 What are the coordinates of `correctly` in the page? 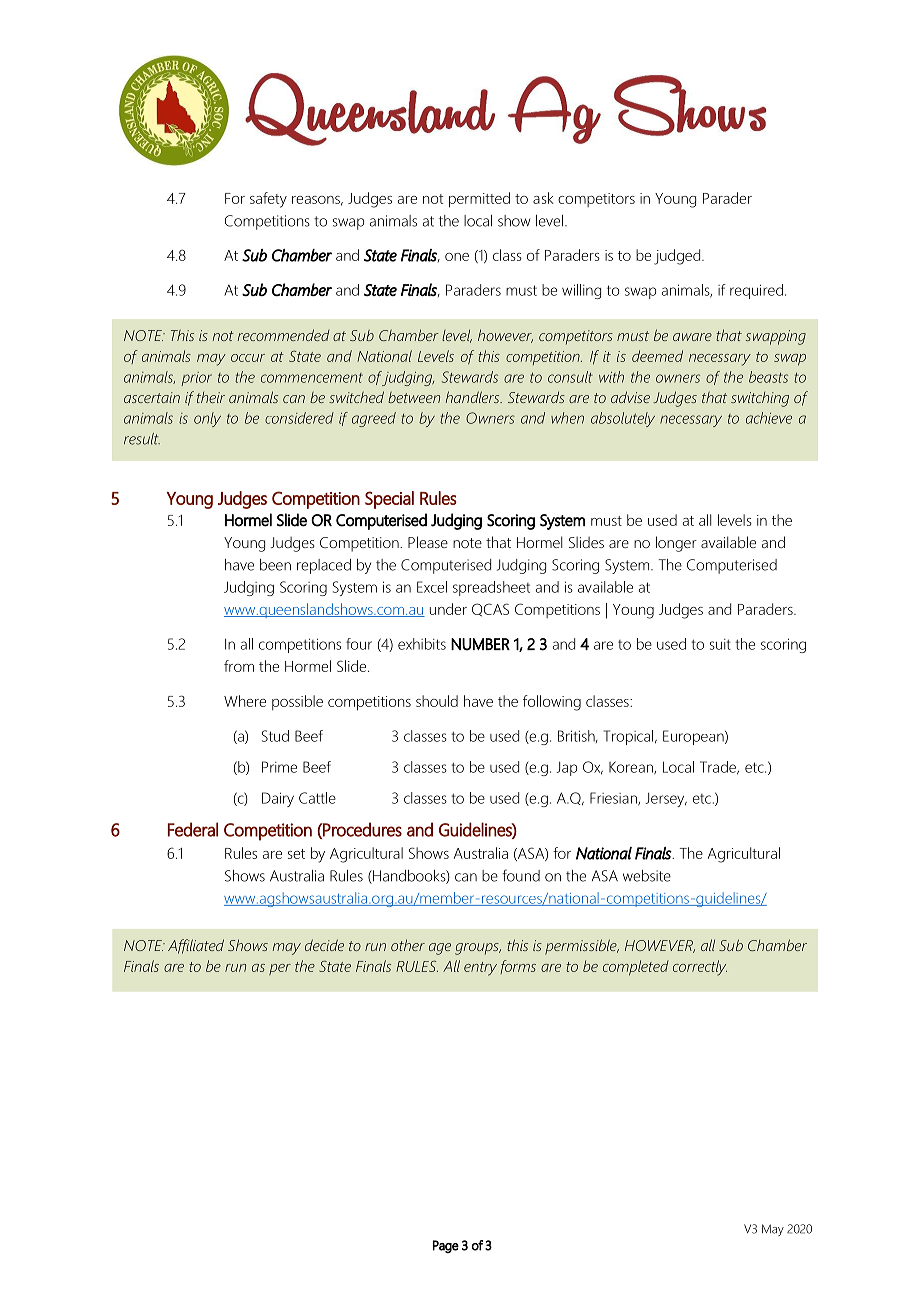 It's located at (700, 968).
